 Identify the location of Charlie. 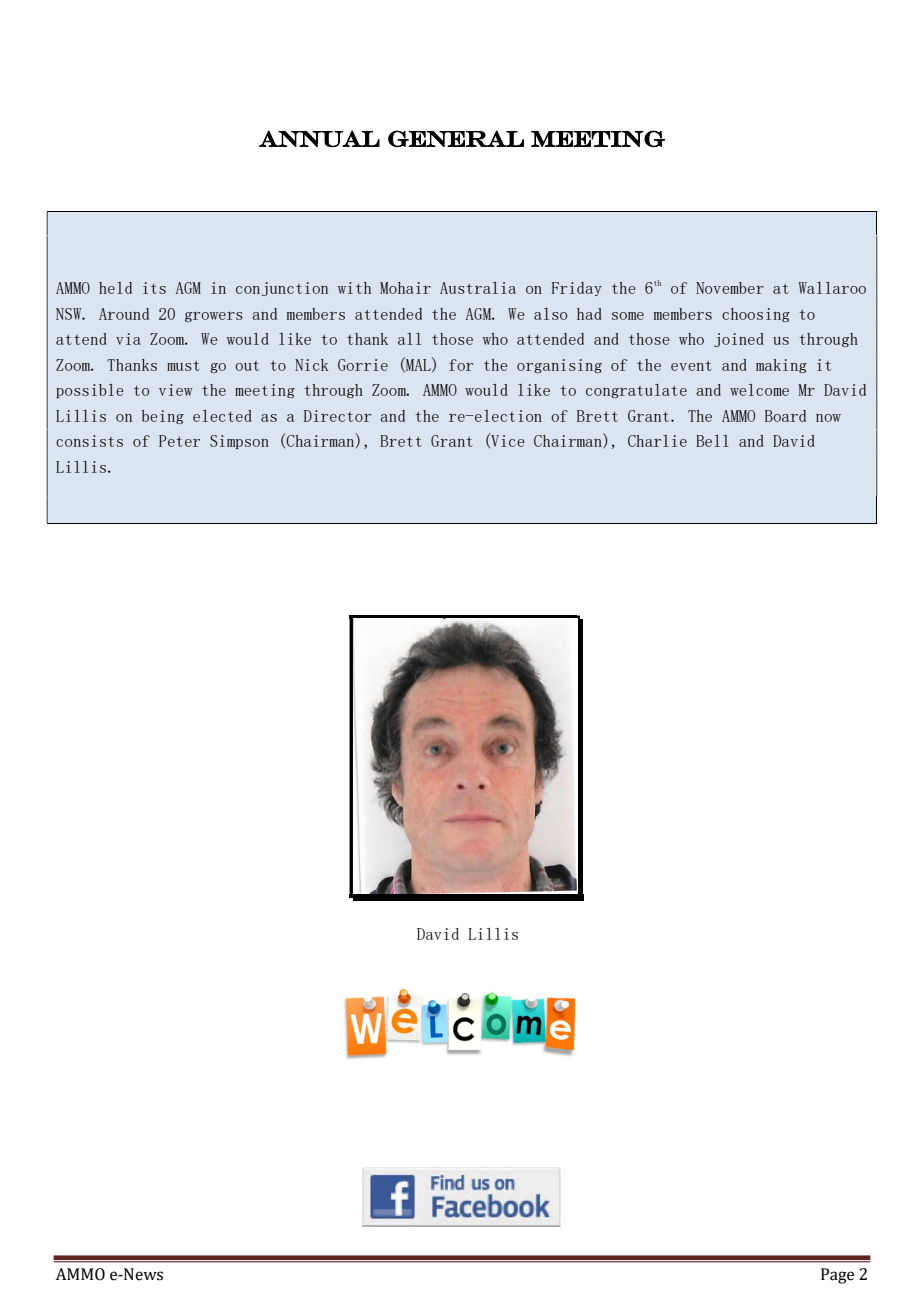
(657, 441).
